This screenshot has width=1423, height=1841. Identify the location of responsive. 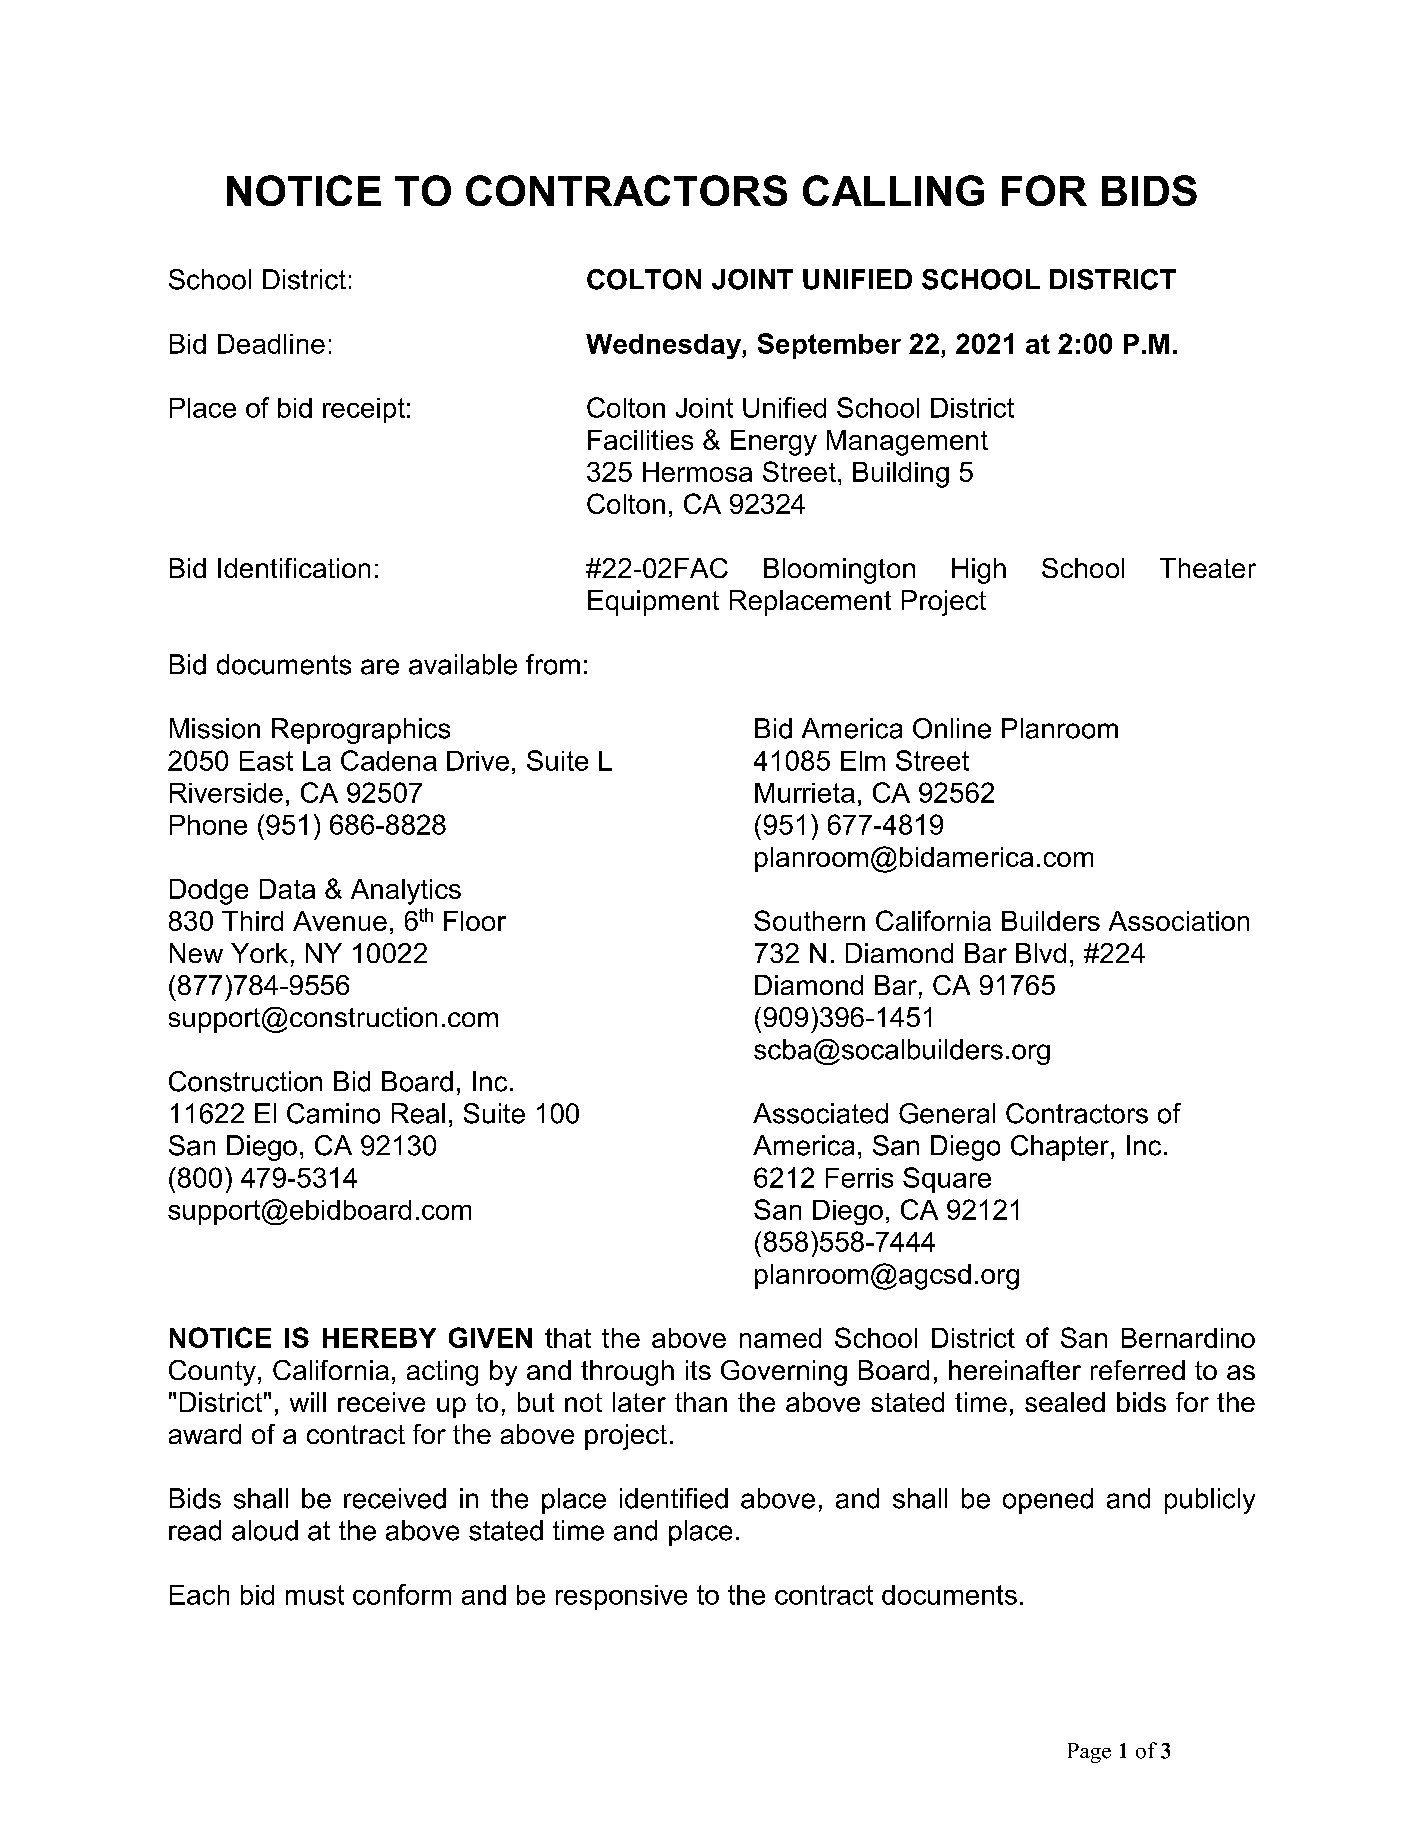
(621, 1597).
